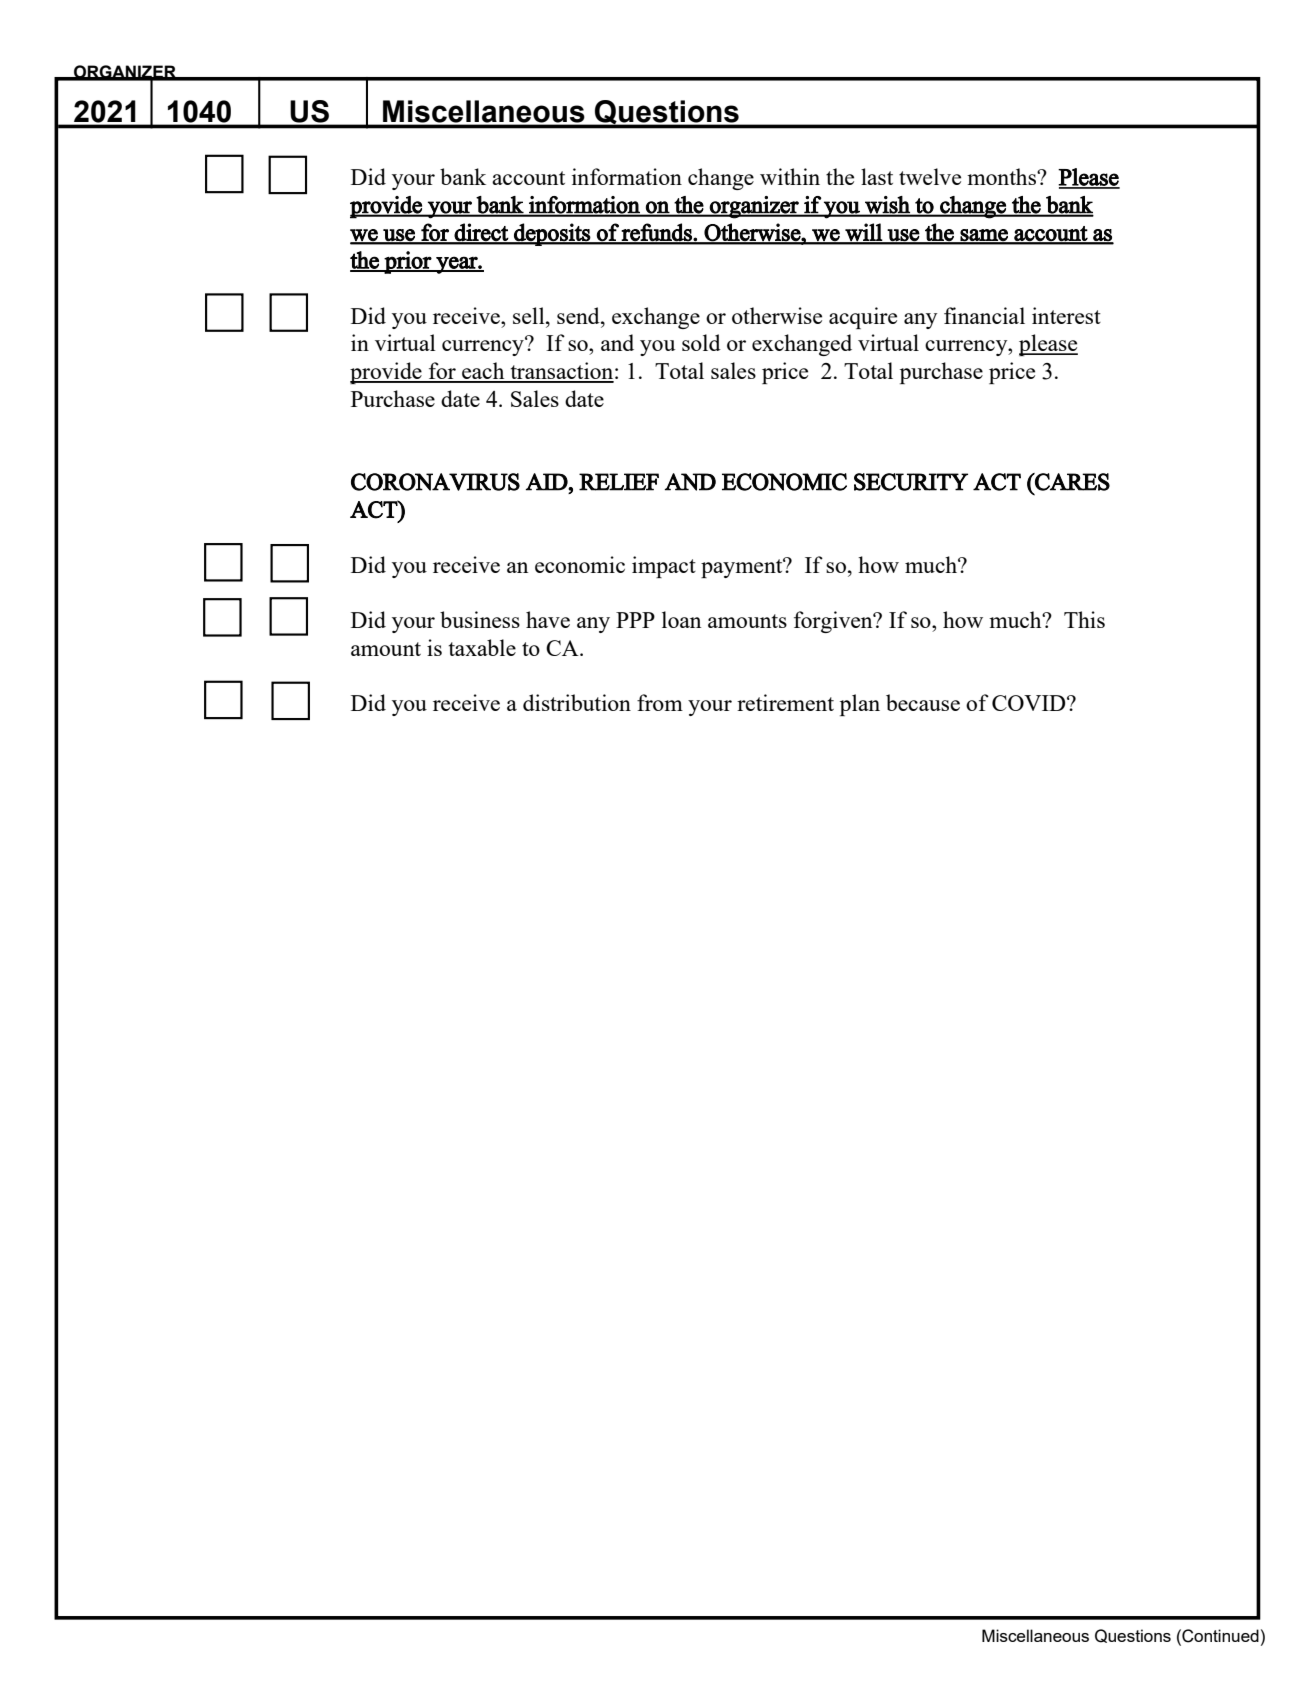 This page has width=1308, height=1693. What do you see at coordinates (619, 482) in the page?
I see `RELIEF` at bounding box center [619, 482].
